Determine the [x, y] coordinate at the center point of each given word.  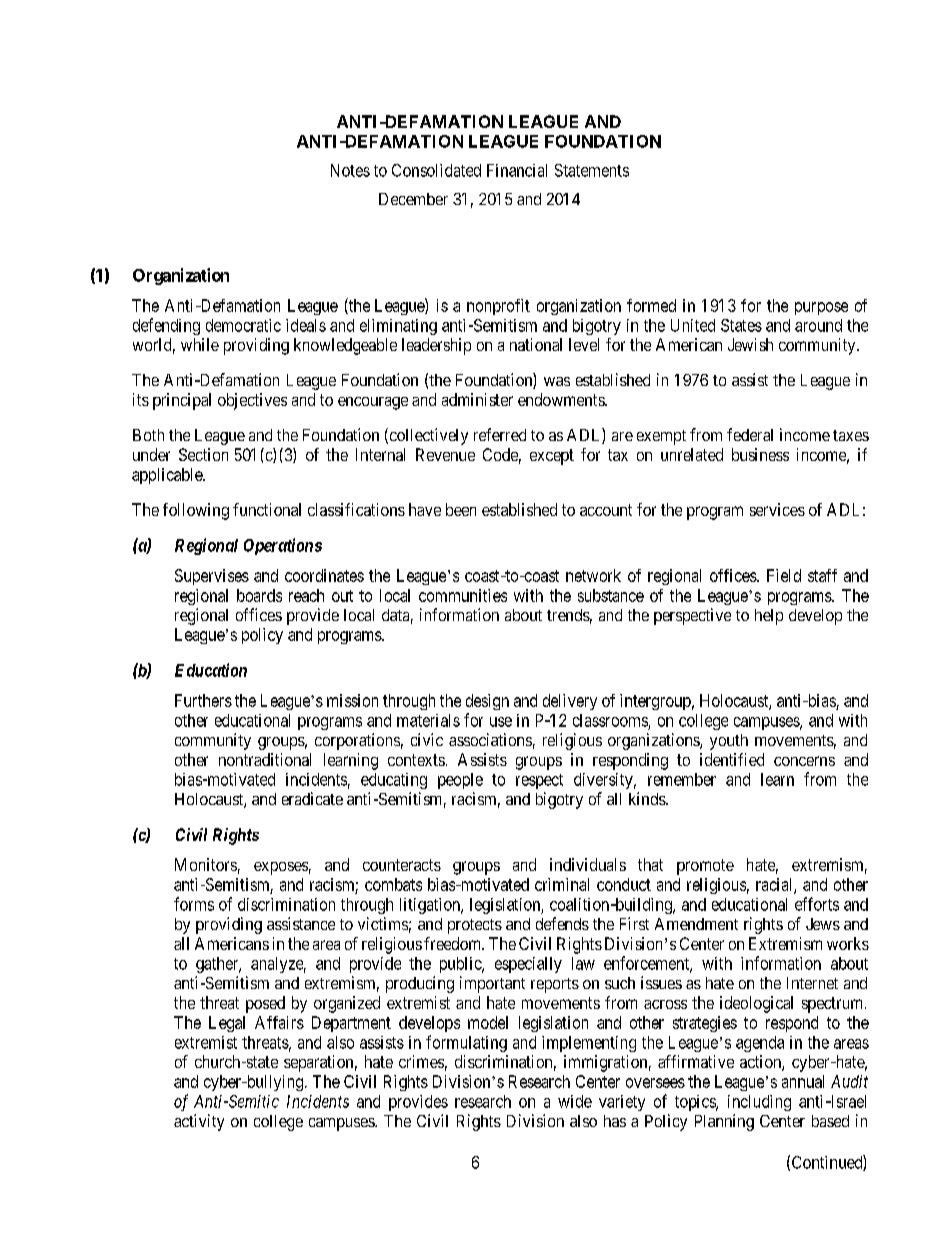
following [196, 511]
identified [732, 759]
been [461, 509]
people [460, 781]
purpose [821, 308]
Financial [517, 170]
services [777, 509]
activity [199, 1122]
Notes [350, 170]
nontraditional [265, 759]
